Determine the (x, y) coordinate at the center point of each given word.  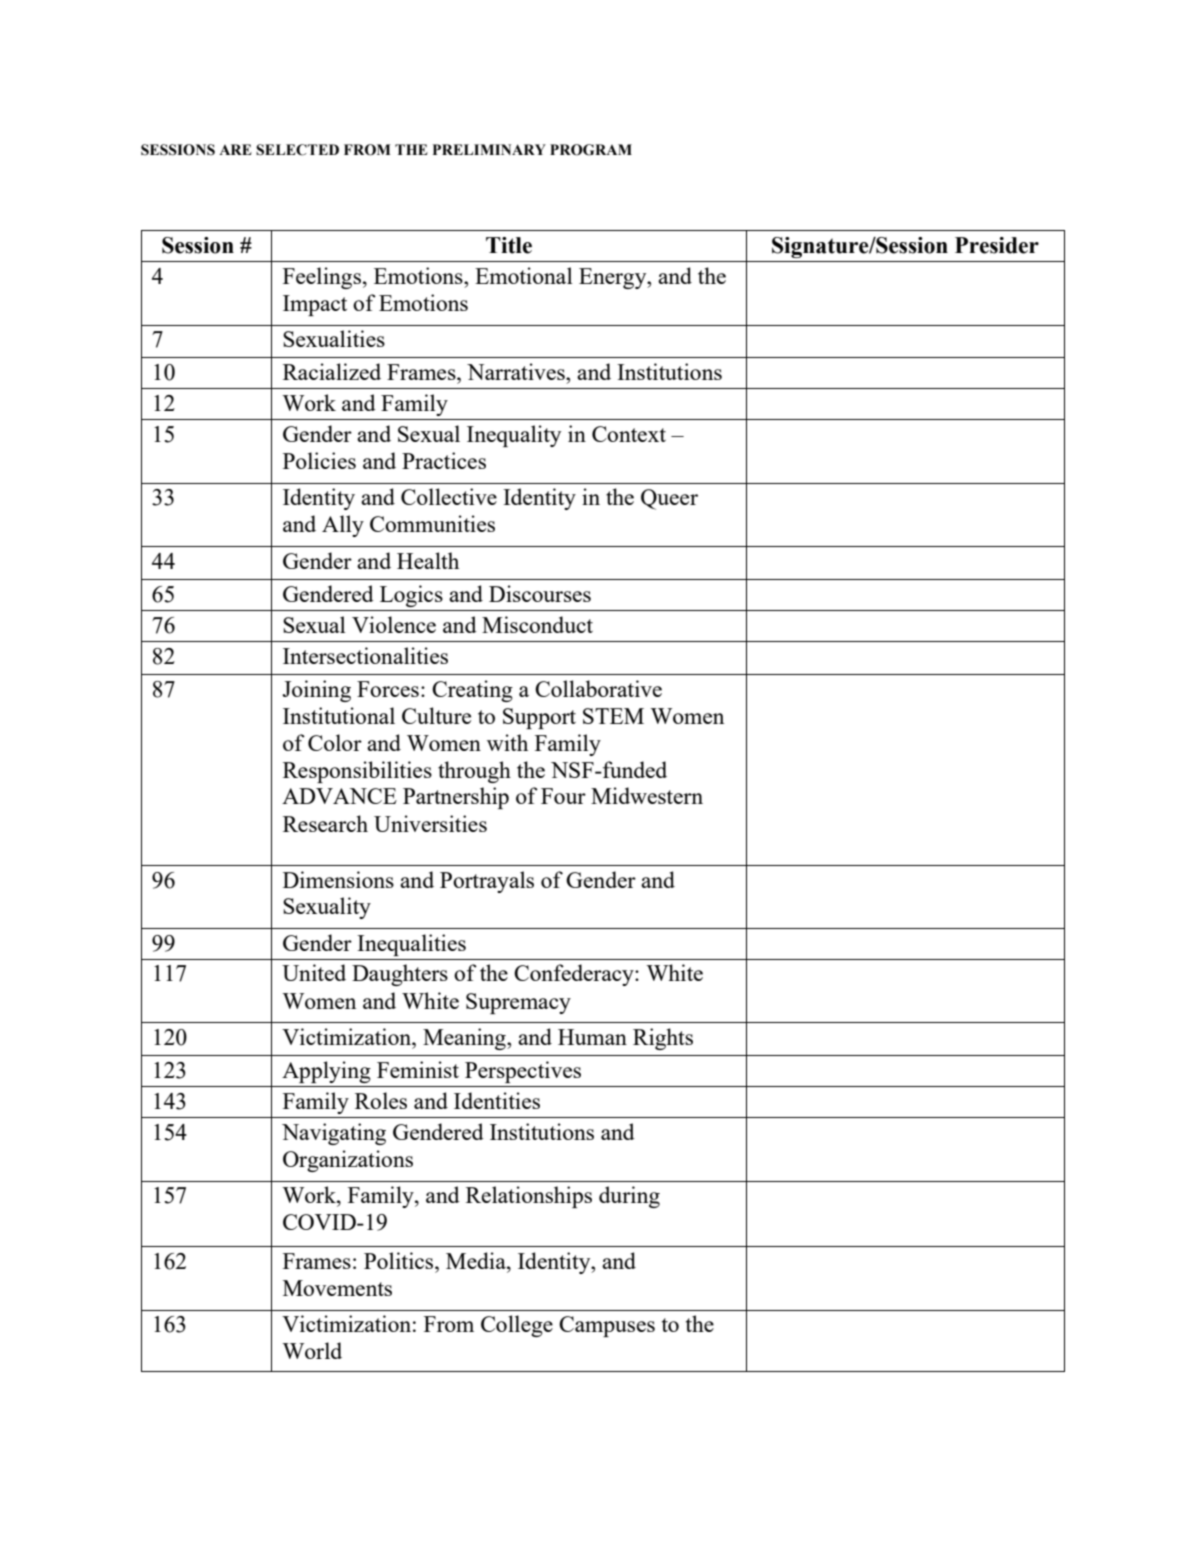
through (474, 772)
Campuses (607, 1326)
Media (477, 1260)
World (312, 1350)
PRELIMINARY (489, 149)
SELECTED (297, 150)
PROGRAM (591, 150)
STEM (613, 716)
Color (335, 742)
